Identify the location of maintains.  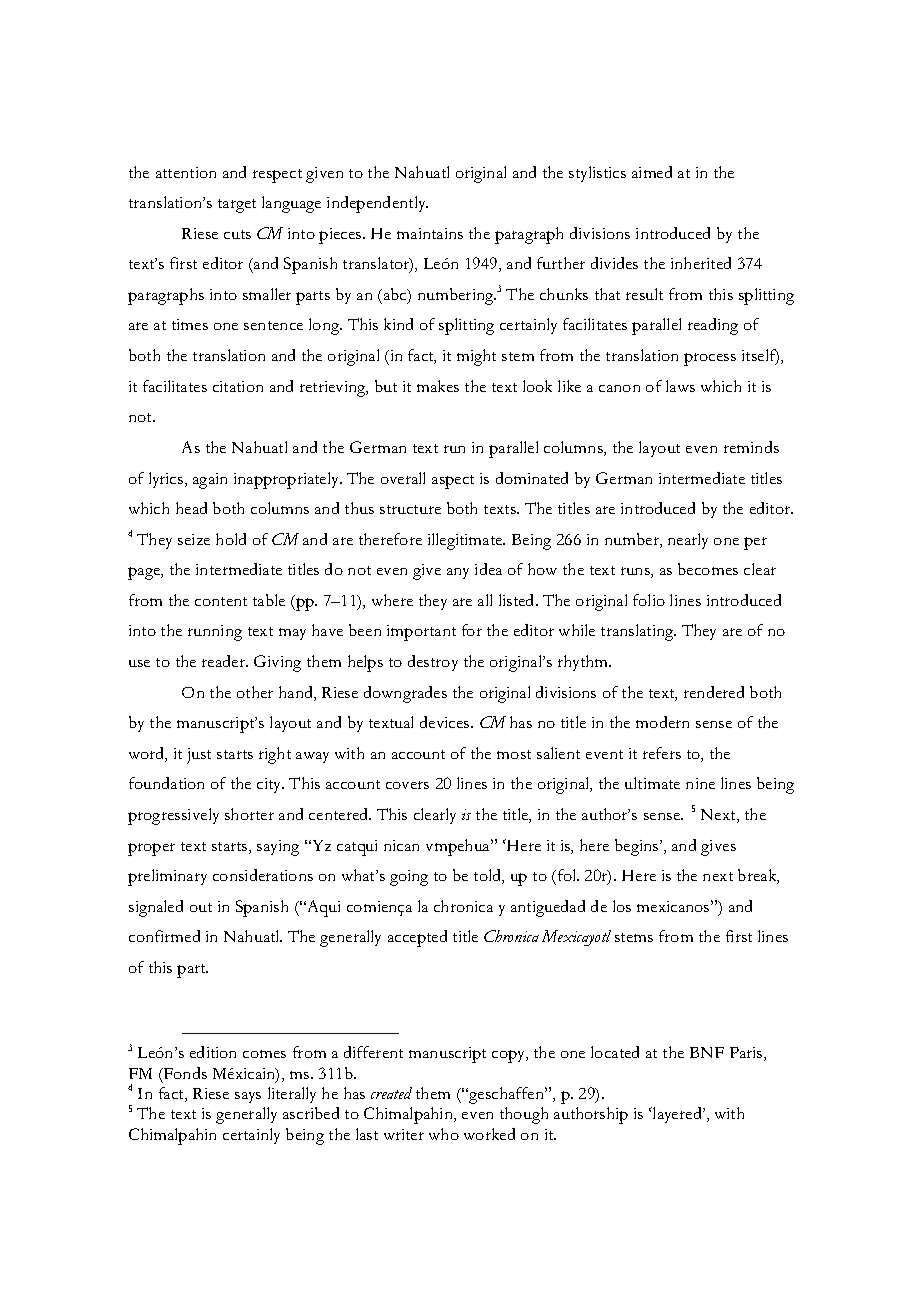
(430, 233).
